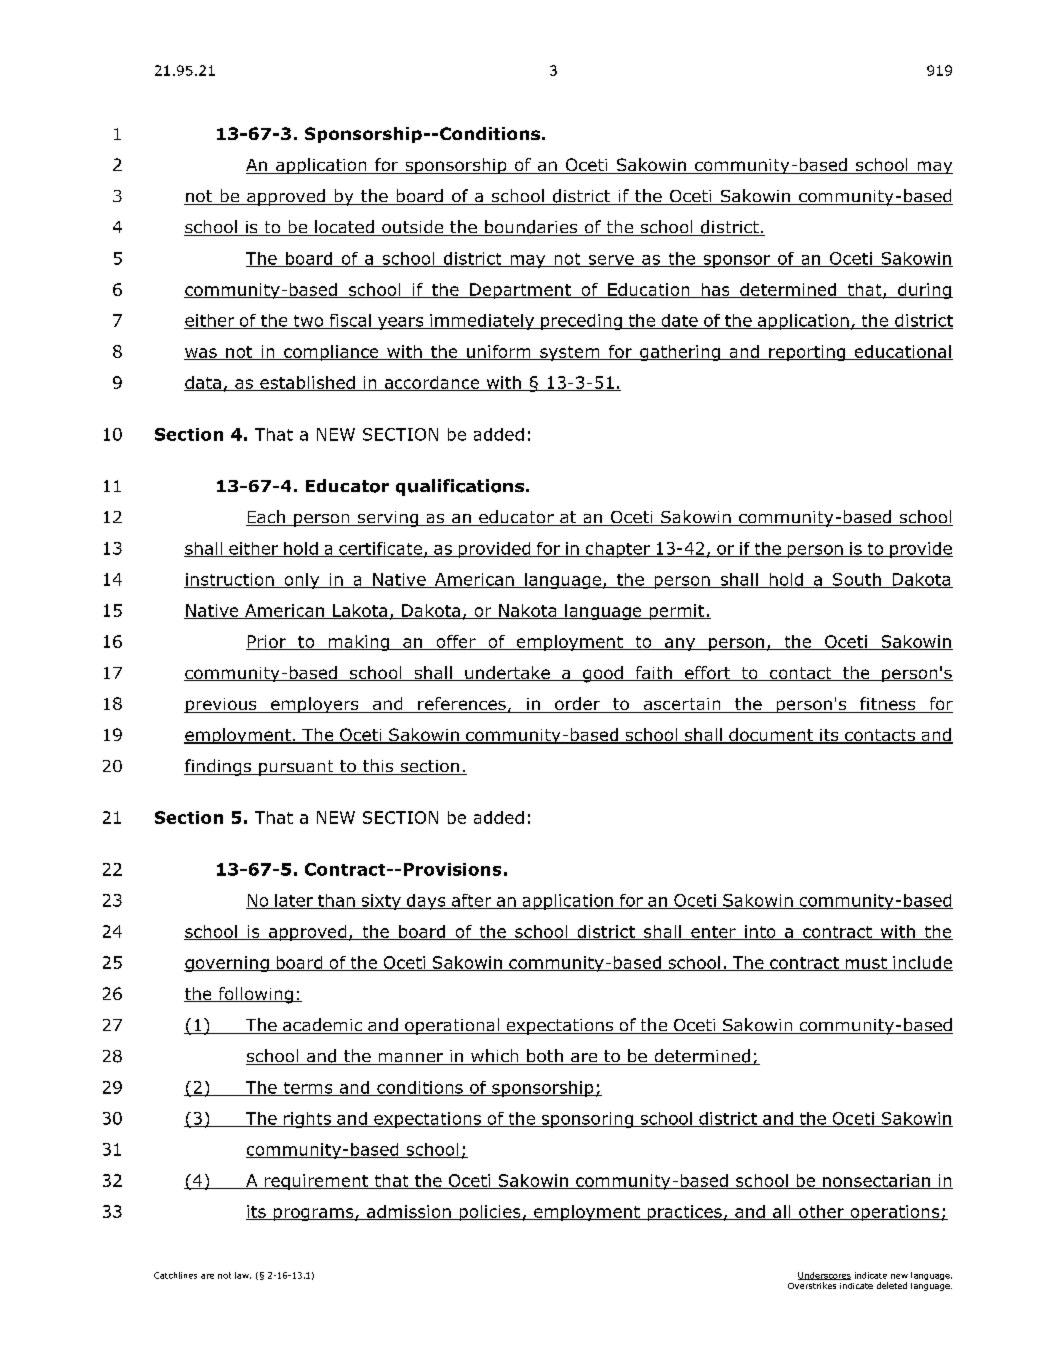 The image size is (1045, 1352). What do you see at coordinates (266, 518) in the image?
I see `Each` at bounding box center [266, 518].
